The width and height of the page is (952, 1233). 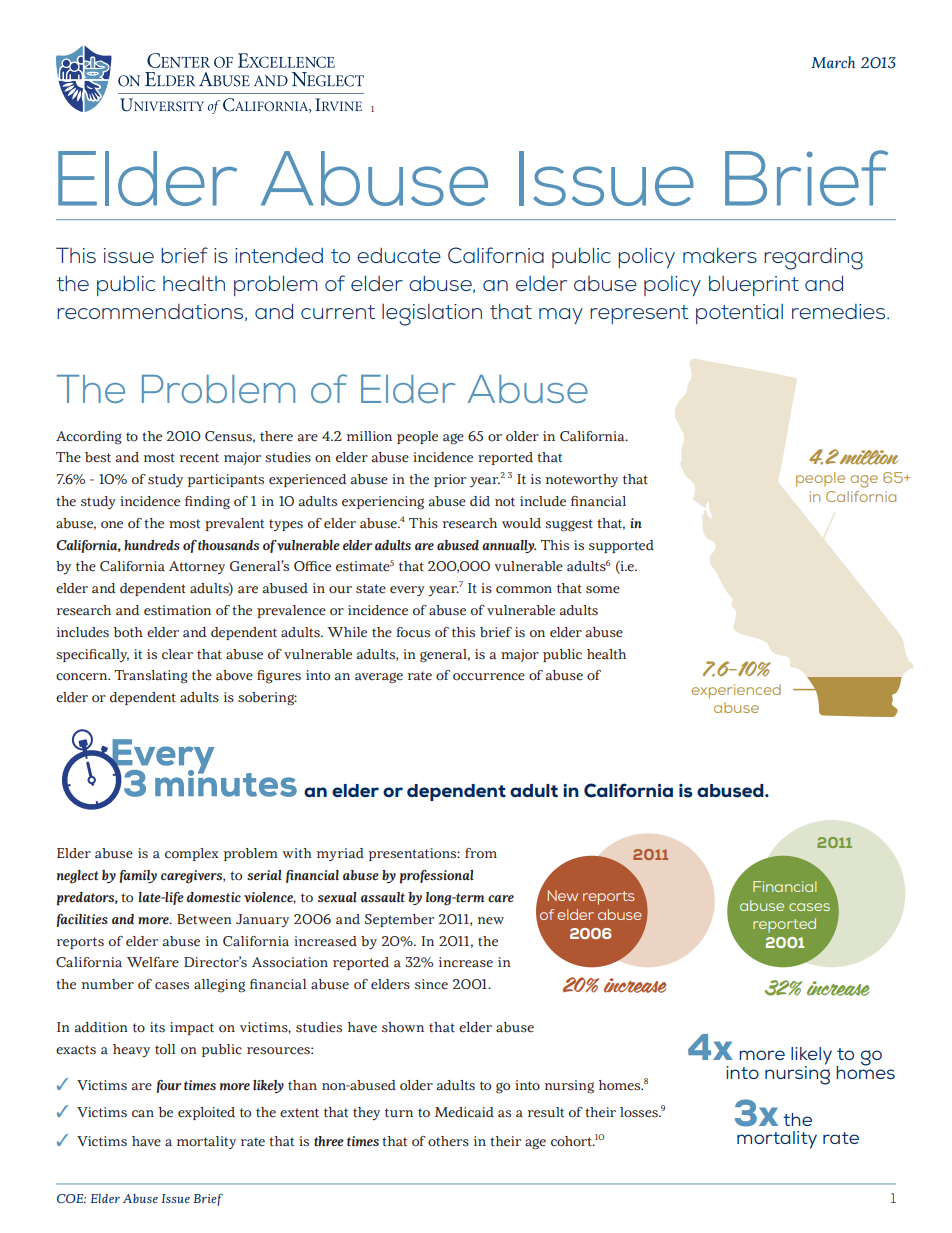 I want to click on professional, so click(x=437, y=877).
